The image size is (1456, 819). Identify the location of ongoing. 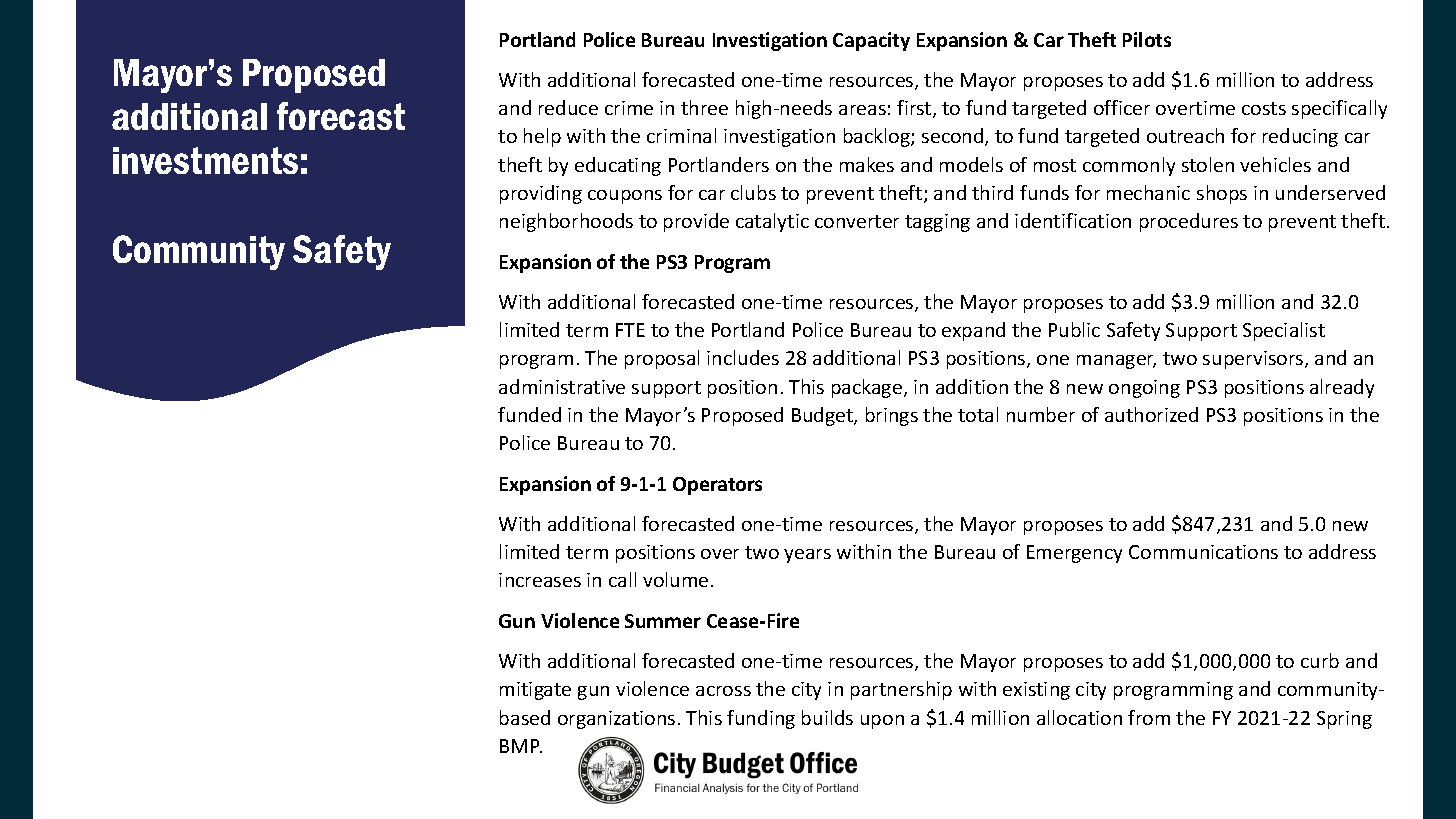
(1144, 389).
